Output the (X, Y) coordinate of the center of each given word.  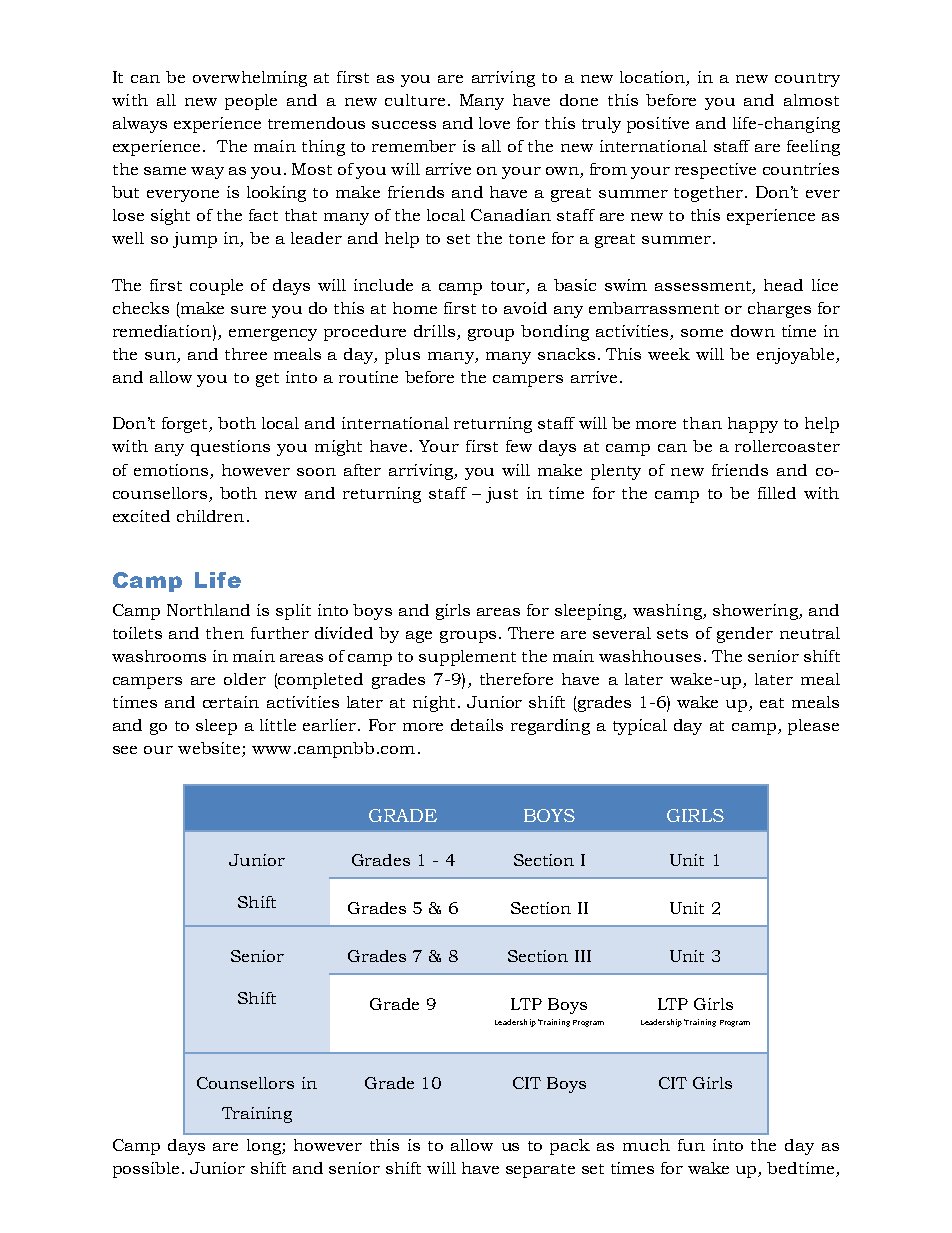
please (813, 727)
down (753, 331)
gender (745, 635)
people (251, 102)
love (494, 123)
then (225, 633)
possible (146, 1170)
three (246, 354)
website (210, 749)
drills (434, 331)
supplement (467, 658)
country (807, 80)
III (583, 956)
